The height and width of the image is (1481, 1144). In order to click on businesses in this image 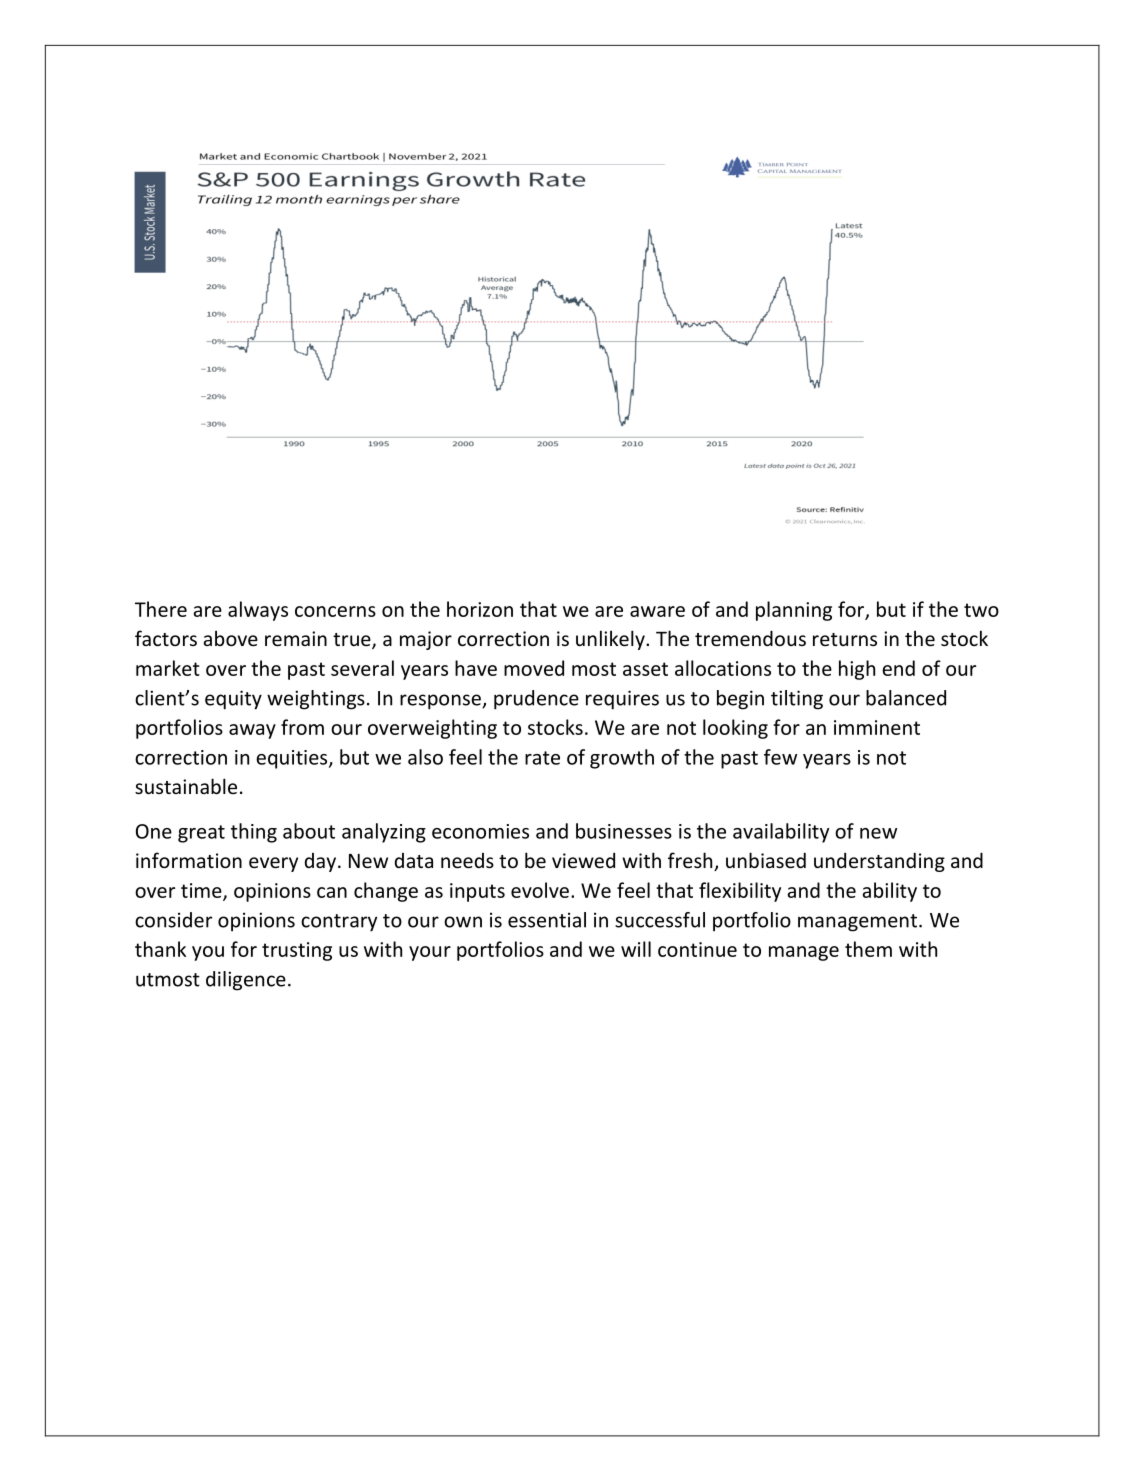, I will do `click(624, 831)`.
